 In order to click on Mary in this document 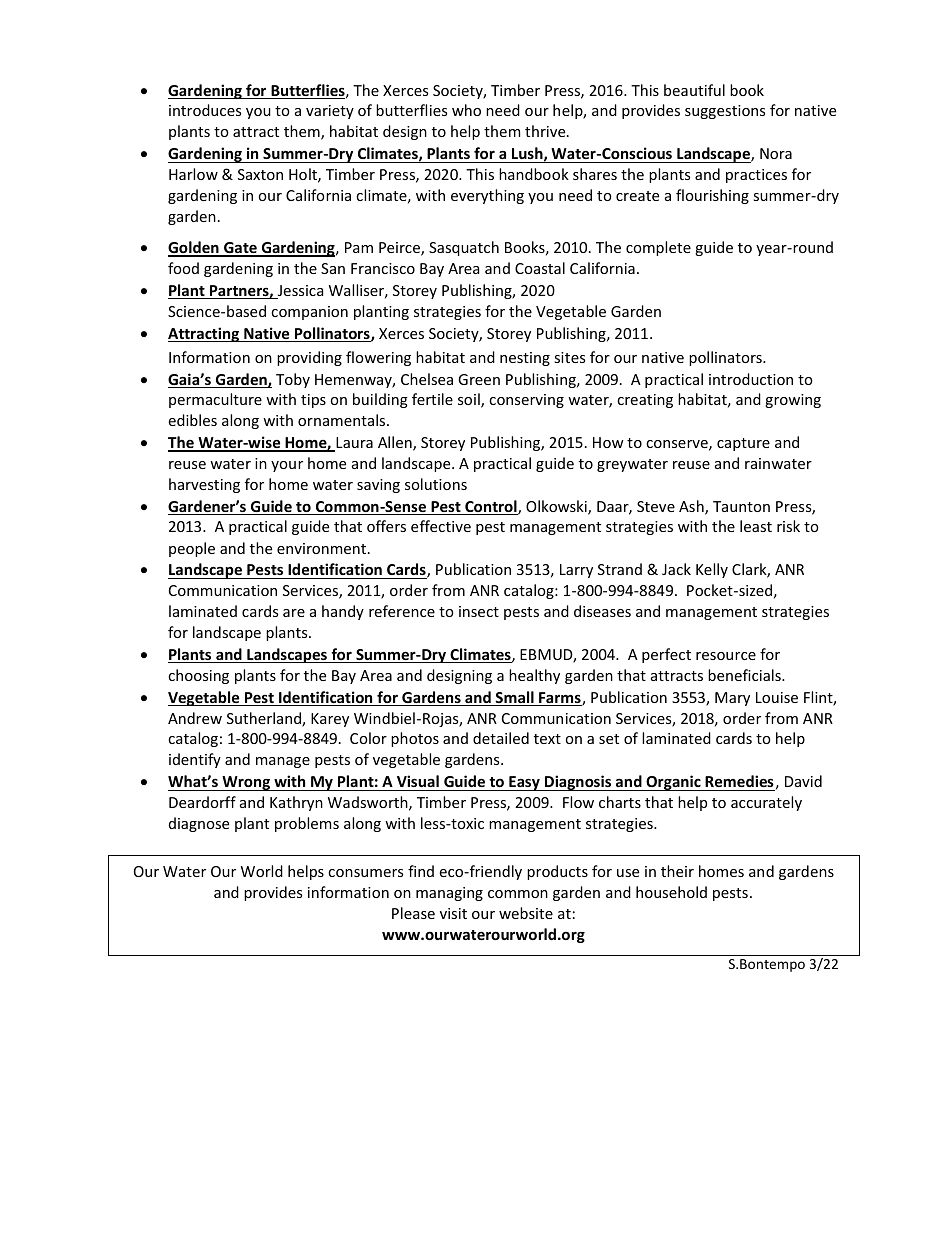, I will do `click(732, 699)`.
